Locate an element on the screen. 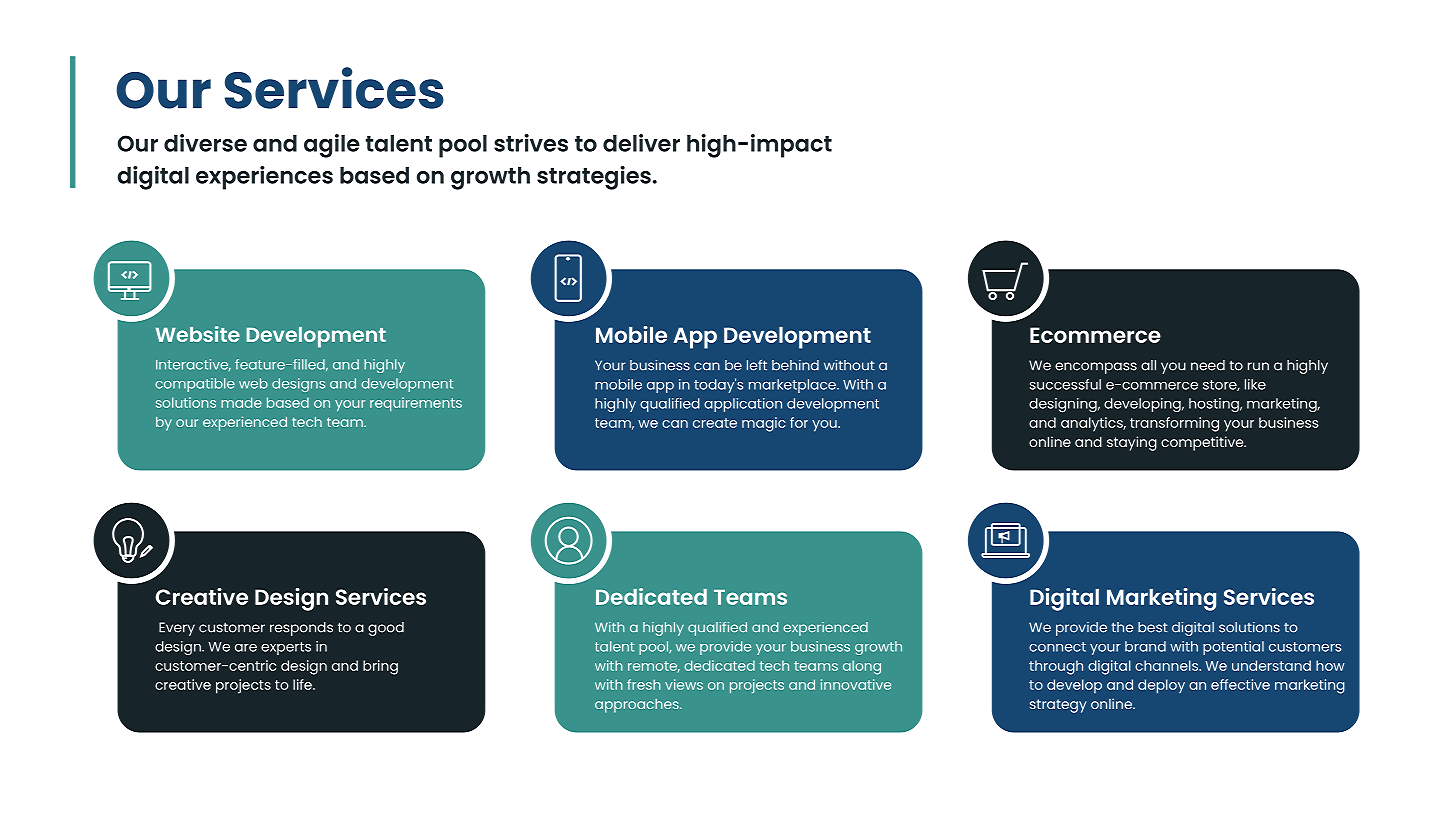 The height and width of the screenshot is (819, 1456). magic is located at coordinates (764, 424).
